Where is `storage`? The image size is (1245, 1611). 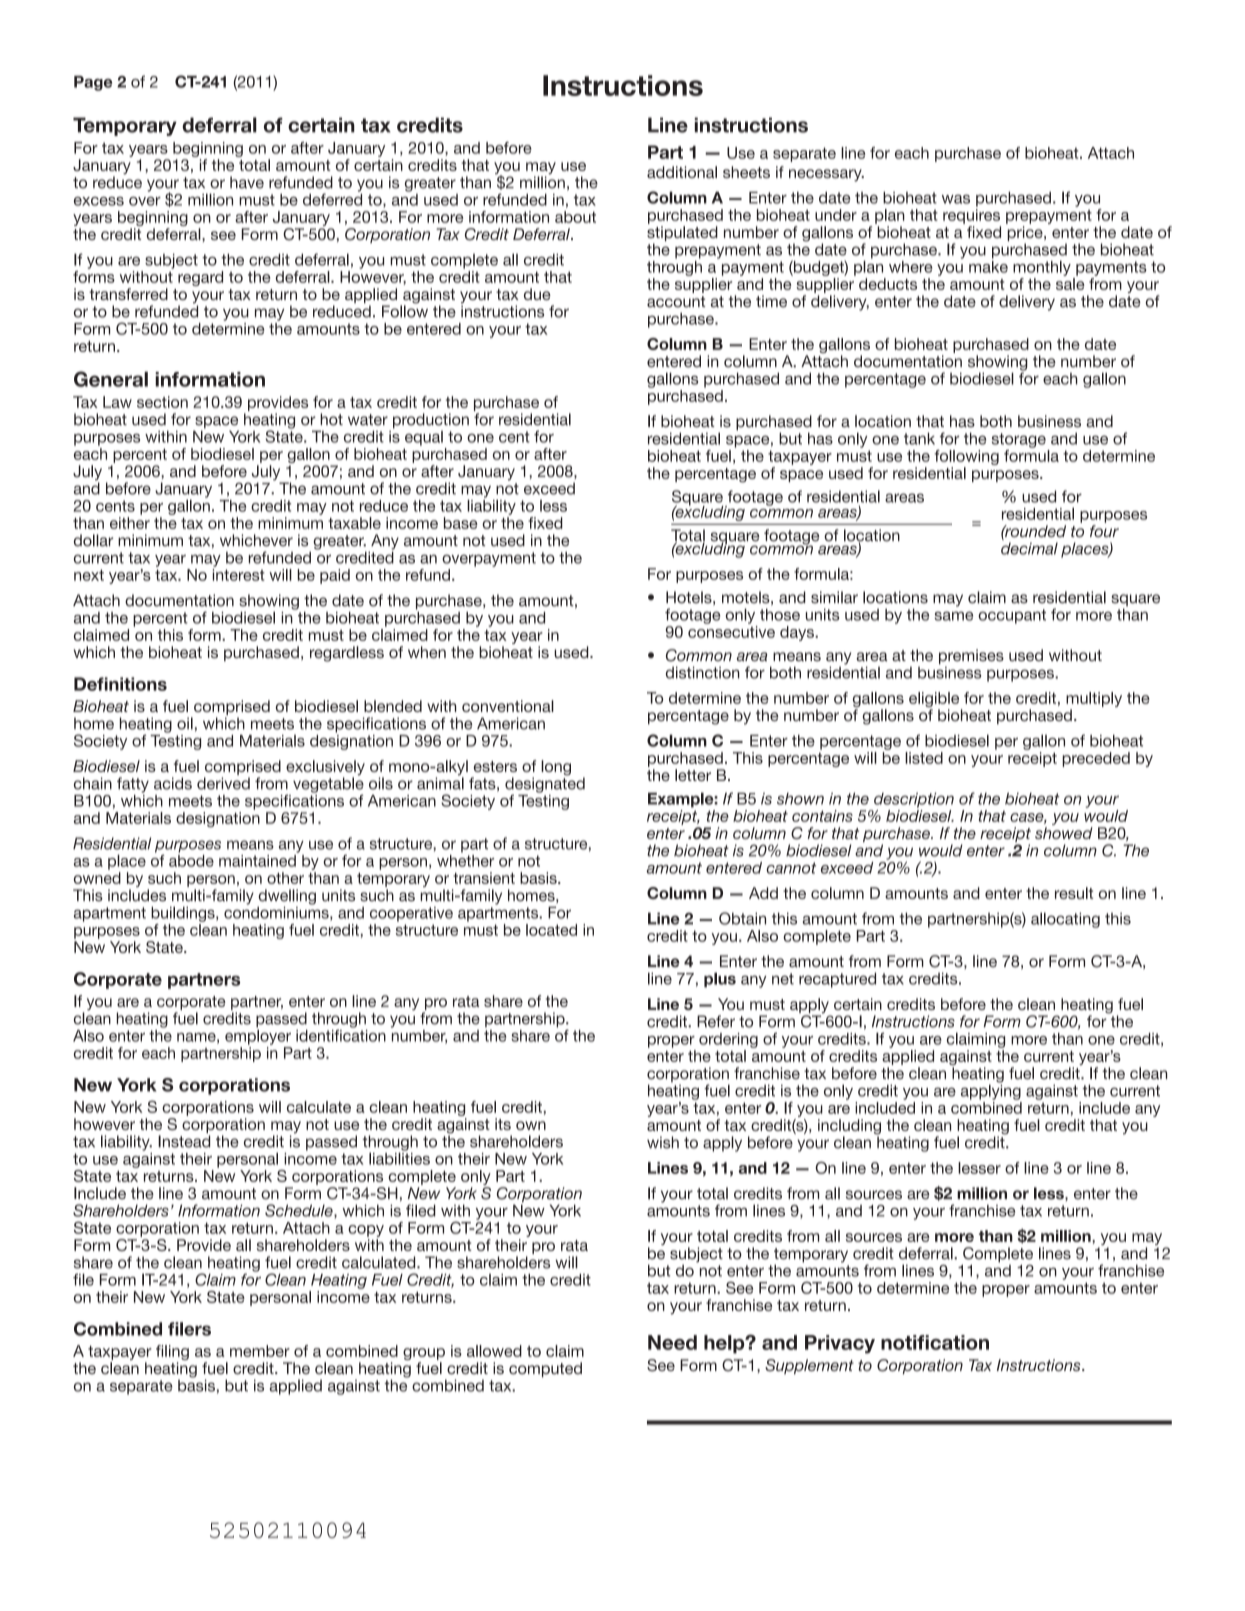 storage is located at coordinates (1019, 440).
